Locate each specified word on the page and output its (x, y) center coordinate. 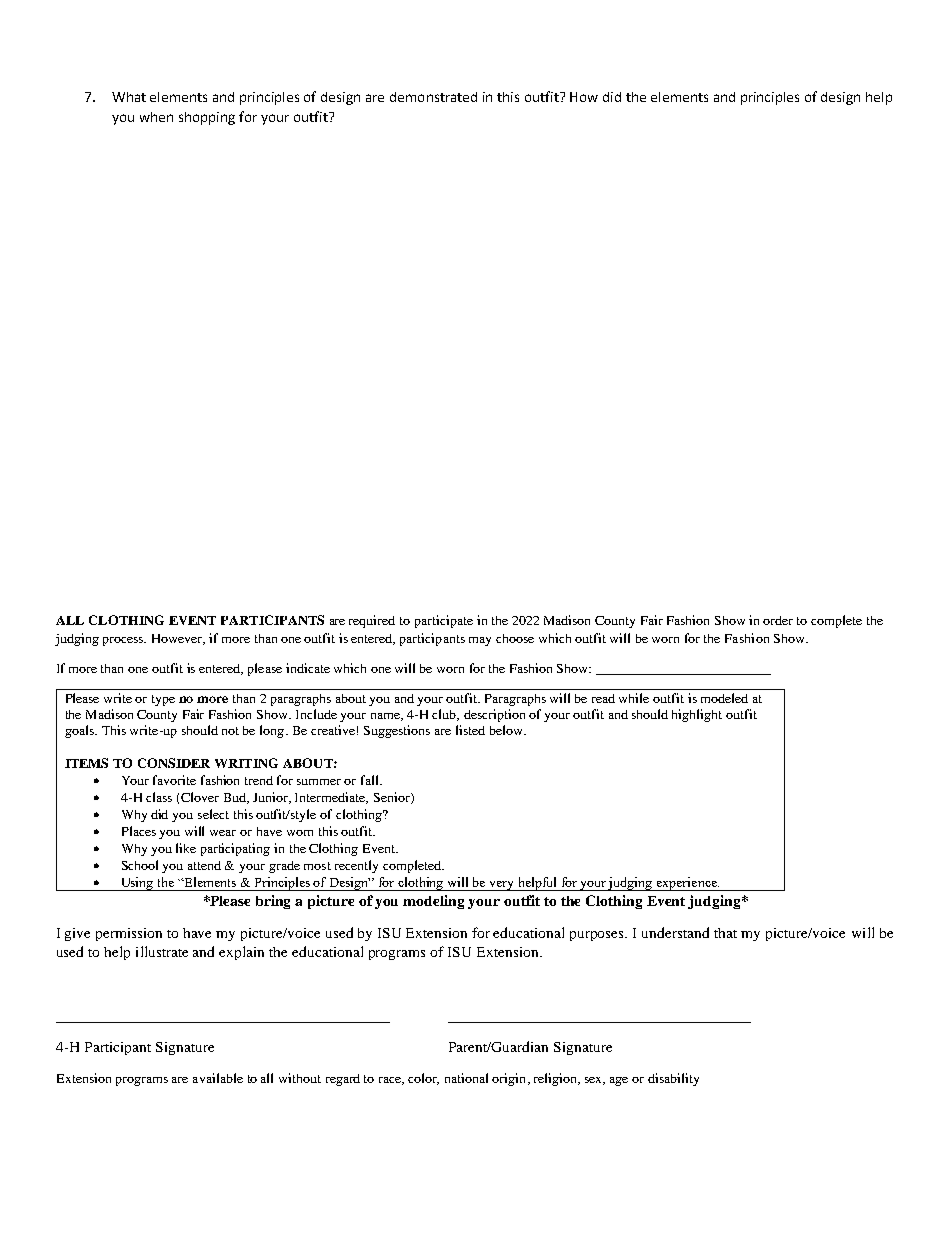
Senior (393, 798)
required (372, 621)
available (218, 1078)
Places (139, 831)
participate (444, 621)
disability (673, 1079)
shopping (207, 118)
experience (686, 884)
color (423, 1079)
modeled (724, 698)
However (178, 639)
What (129, 97)
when (156, 117)
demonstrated (433, 97)
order (778, 620)
